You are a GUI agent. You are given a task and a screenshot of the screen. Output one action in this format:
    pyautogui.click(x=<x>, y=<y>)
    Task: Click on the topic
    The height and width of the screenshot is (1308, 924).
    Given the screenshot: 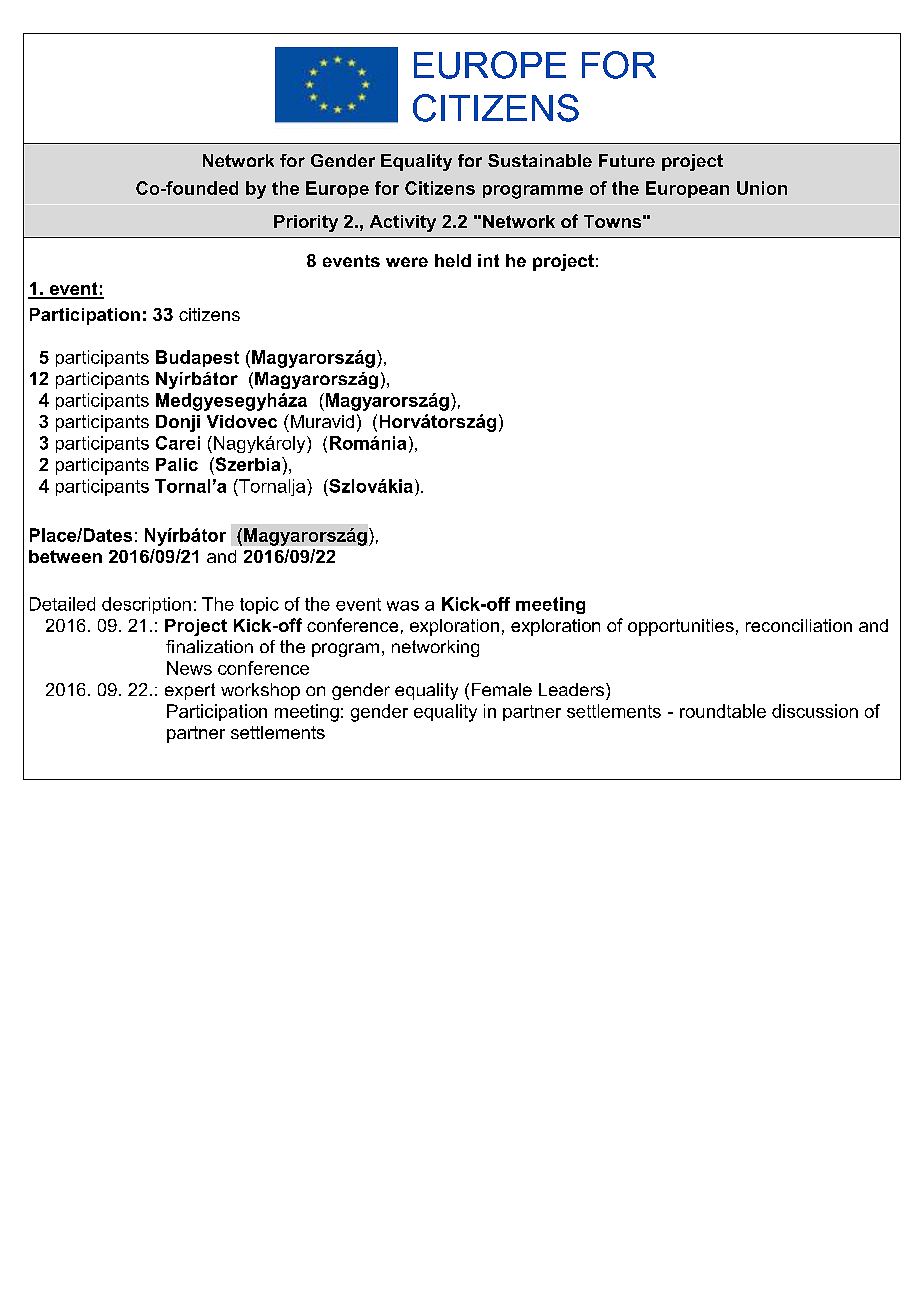 What is the action you would take?
    pyautogui.click(x=259, y=605)
